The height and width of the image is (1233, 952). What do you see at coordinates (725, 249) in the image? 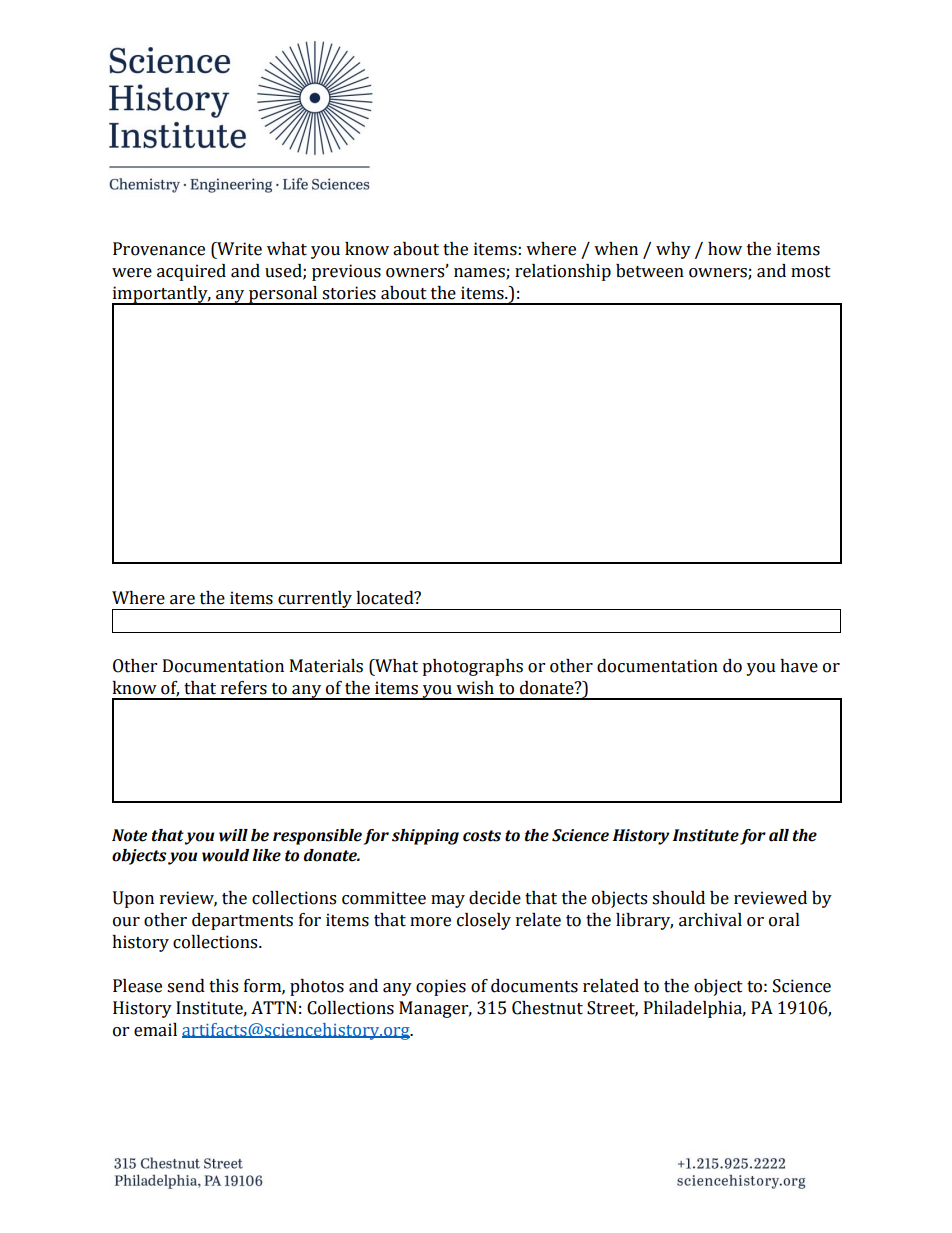
I see `how` at bounding box center [725, 249].
